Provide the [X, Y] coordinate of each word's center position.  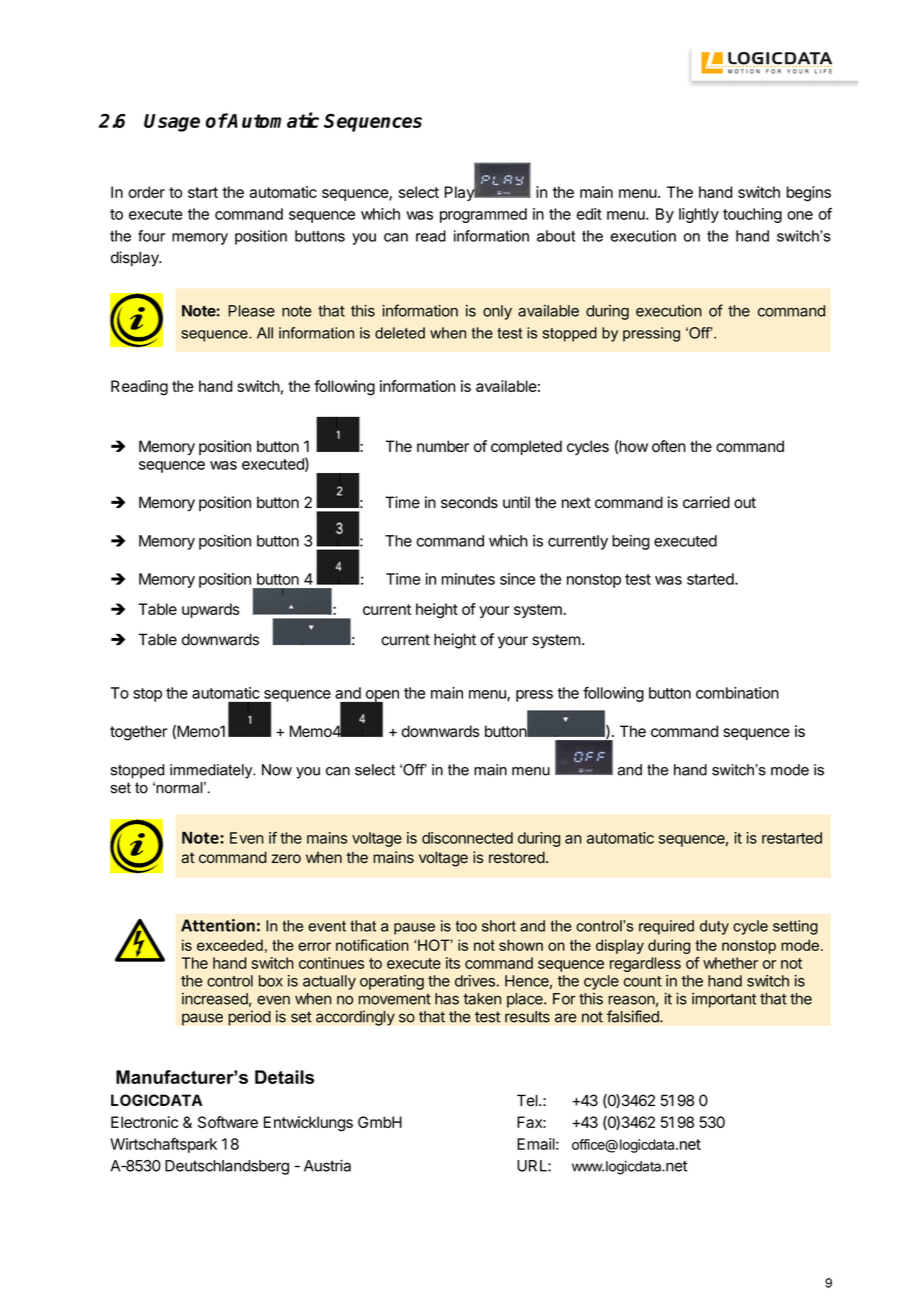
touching [752, 215]
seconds [469, 502]
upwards [211, 610]
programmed [483, 215]
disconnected [467, 838]
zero [286, 858]
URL [533, 1166]
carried [706, 502]
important [724, 1000]
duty [714, 927]
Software [228, 1122]
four [151, 236]
